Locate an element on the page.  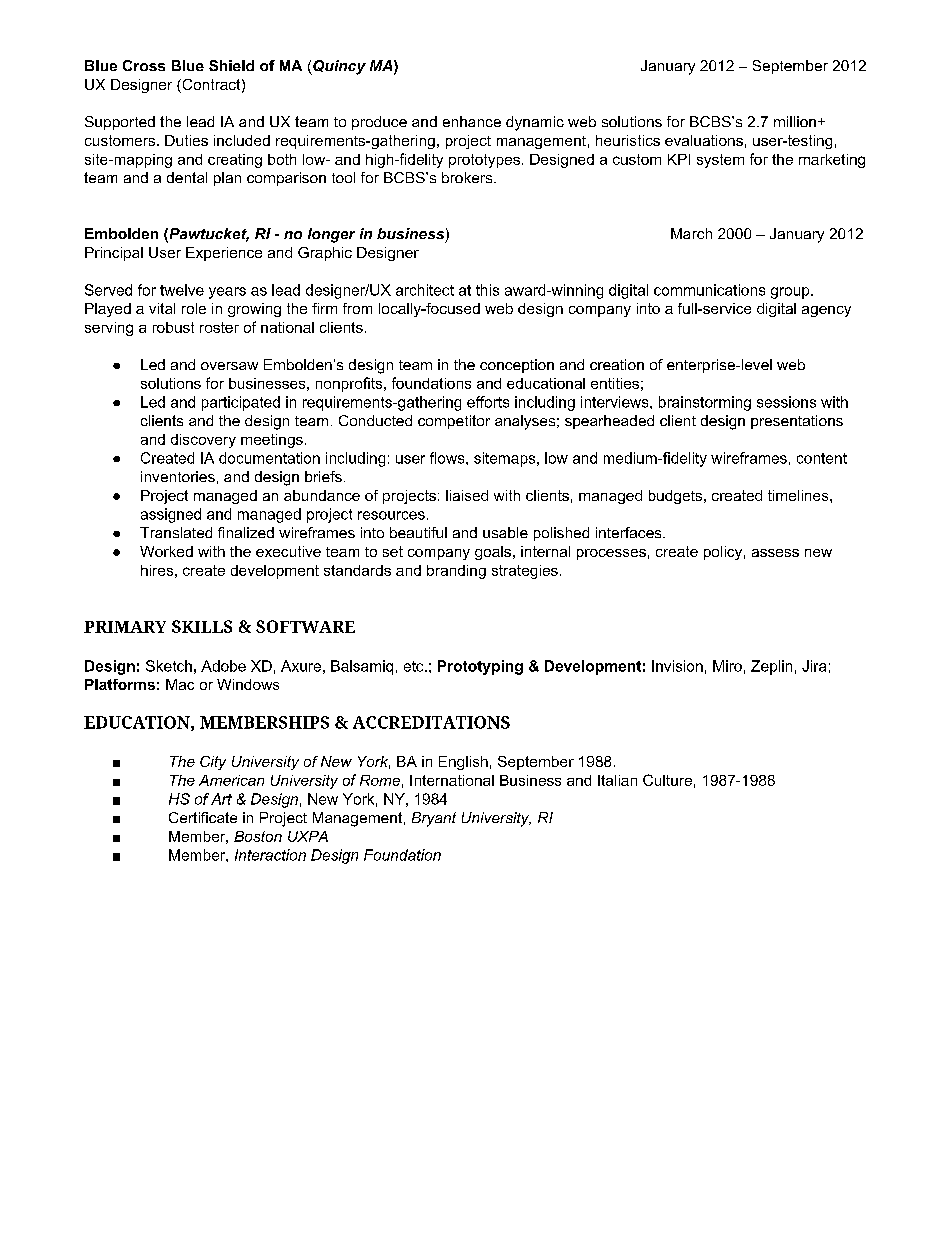
this is located at coordinates (487, 290).
